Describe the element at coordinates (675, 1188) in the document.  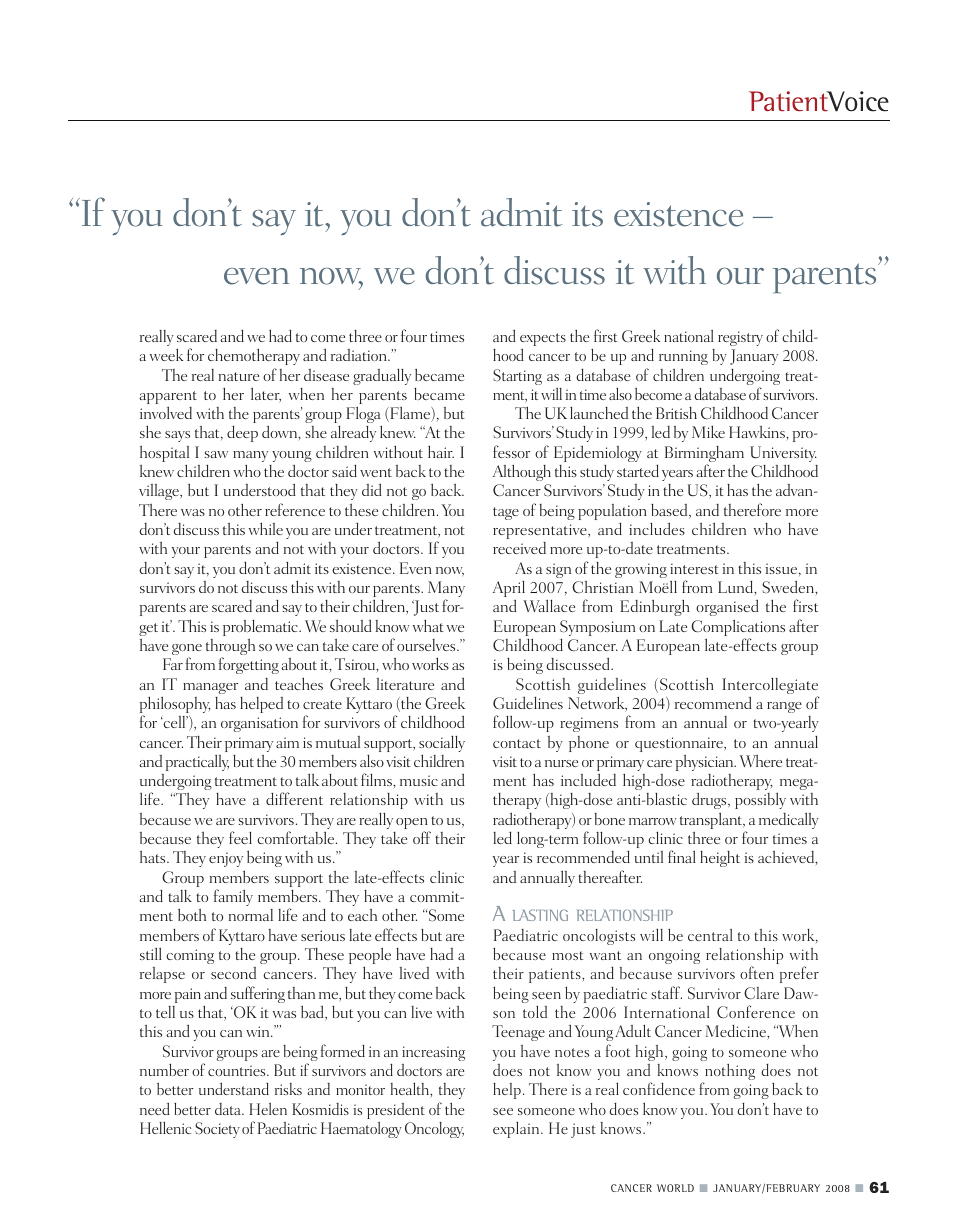
I see `WORLD` at that location.
